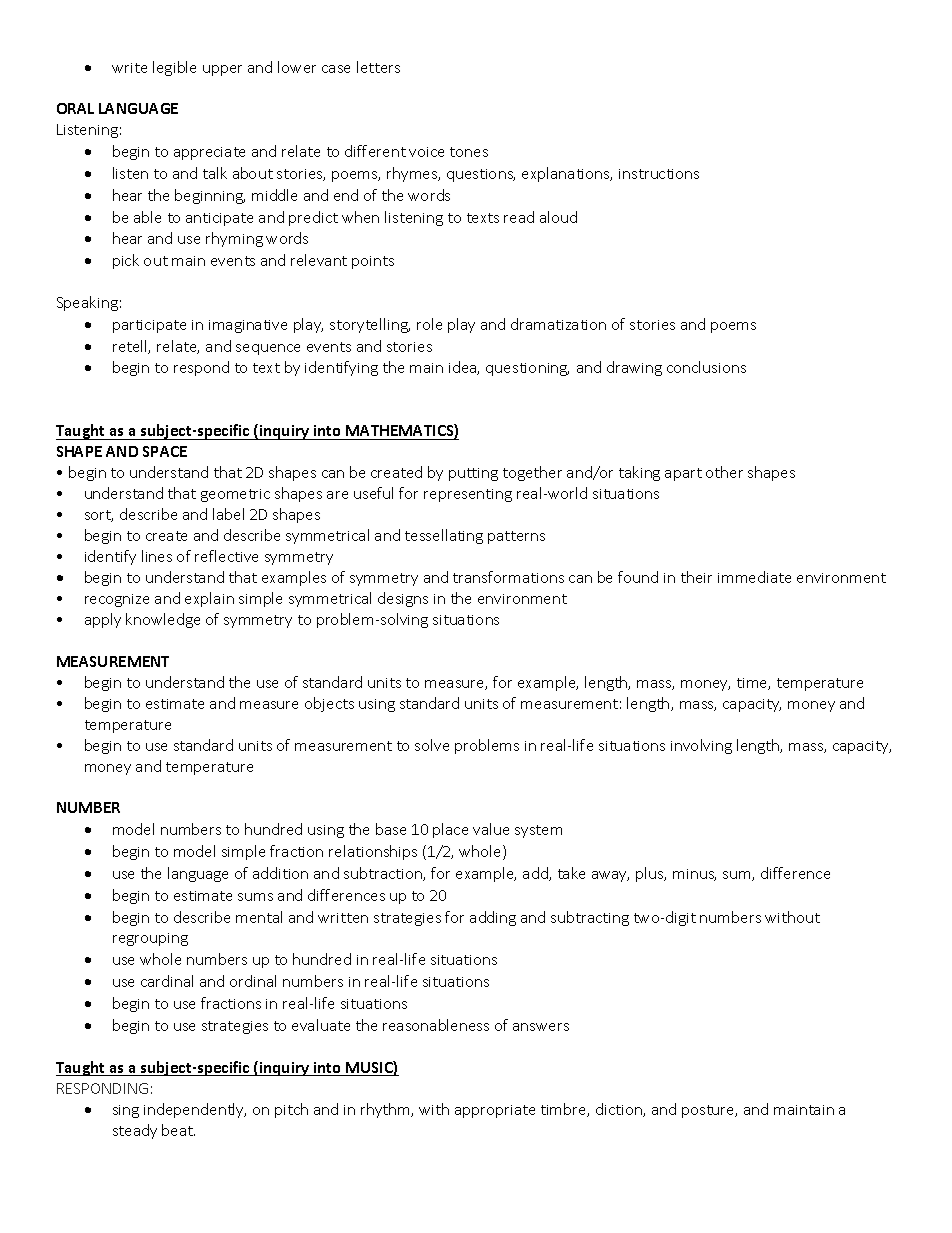 This screenshot has width=952, height=1233. Describe the element at coordinates (280, 873) in the screenshot. I see `addition` at that location.
